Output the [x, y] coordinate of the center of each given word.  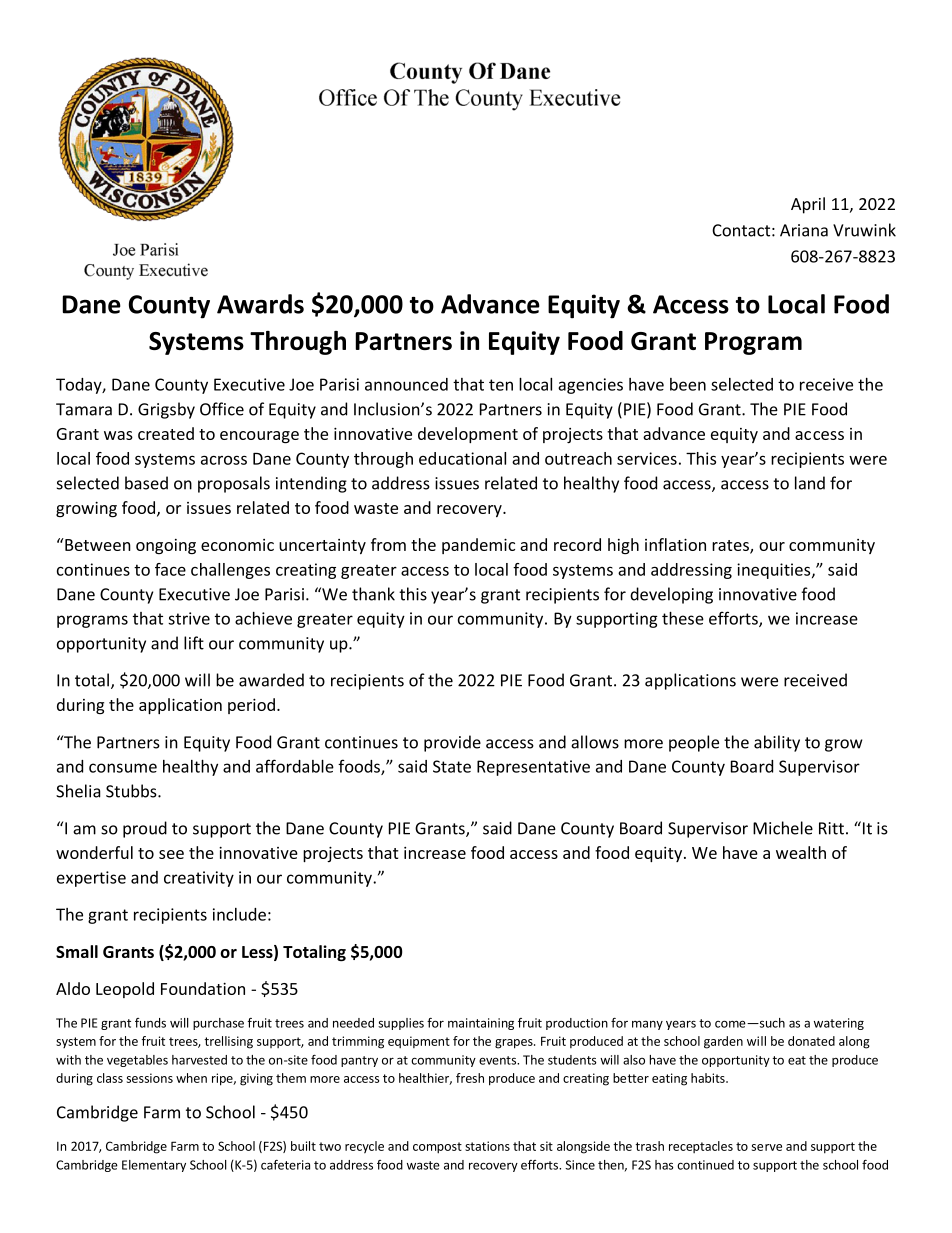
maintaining [481, 1024]
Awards [260, 304]
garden [723, 1042]
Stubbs [132, 791]
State [452, 766]
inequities [775, 571]
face [170, 569]
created [166, 433]
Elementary [154, 1166]
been [688, 384]
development [468, 435]
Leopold [125, 990]
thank [373, 594]
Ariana [804, 230]
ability [777, 743]
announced [406, 384]
